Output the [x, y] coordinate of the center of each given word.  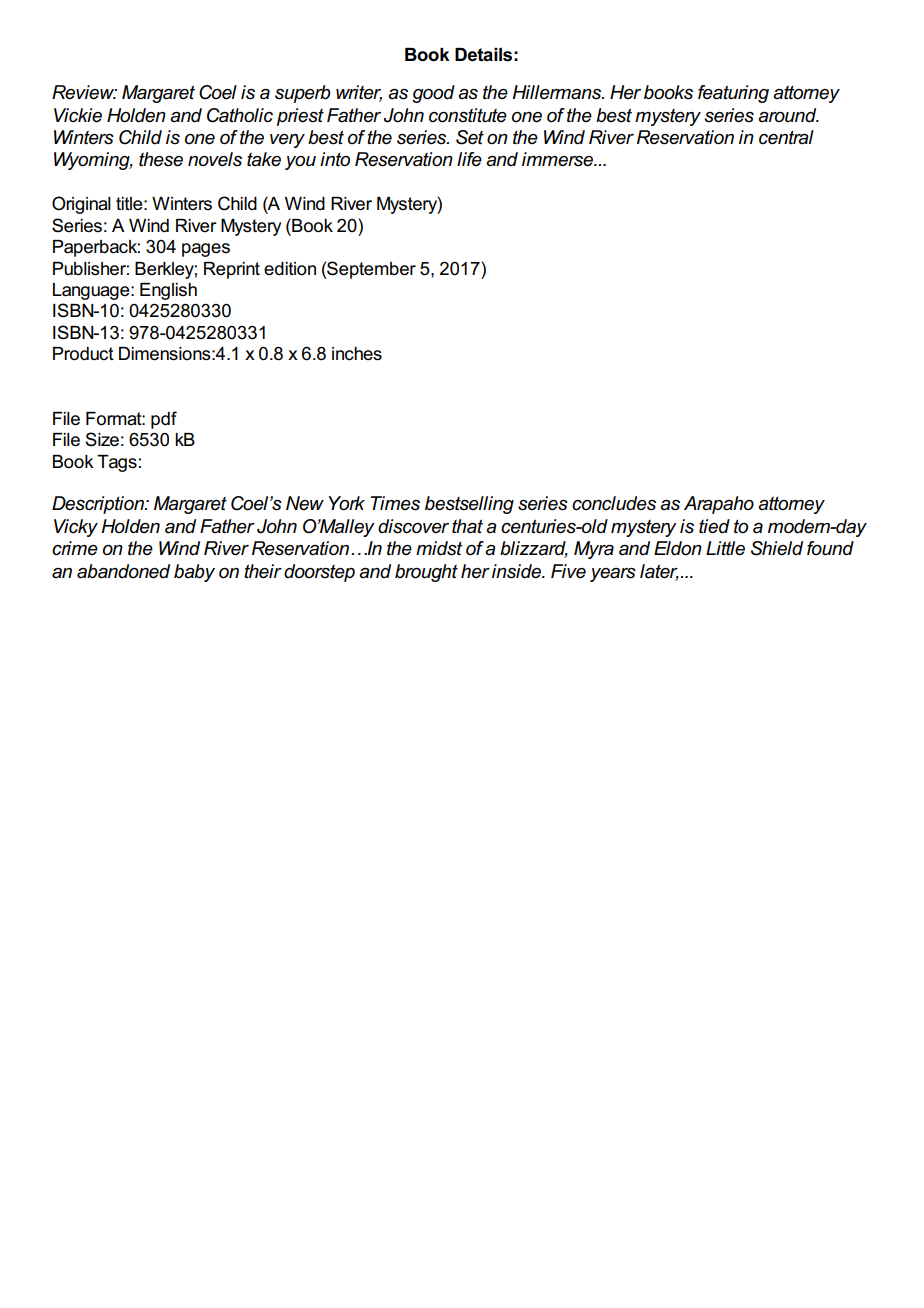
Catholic [240, 115]
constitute [468, 115]
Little [725, 548]
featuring [733, 94]
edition [290, 269]
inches [357, 354]
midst [439, 548]
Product [83, 354]
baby [194, 573]
